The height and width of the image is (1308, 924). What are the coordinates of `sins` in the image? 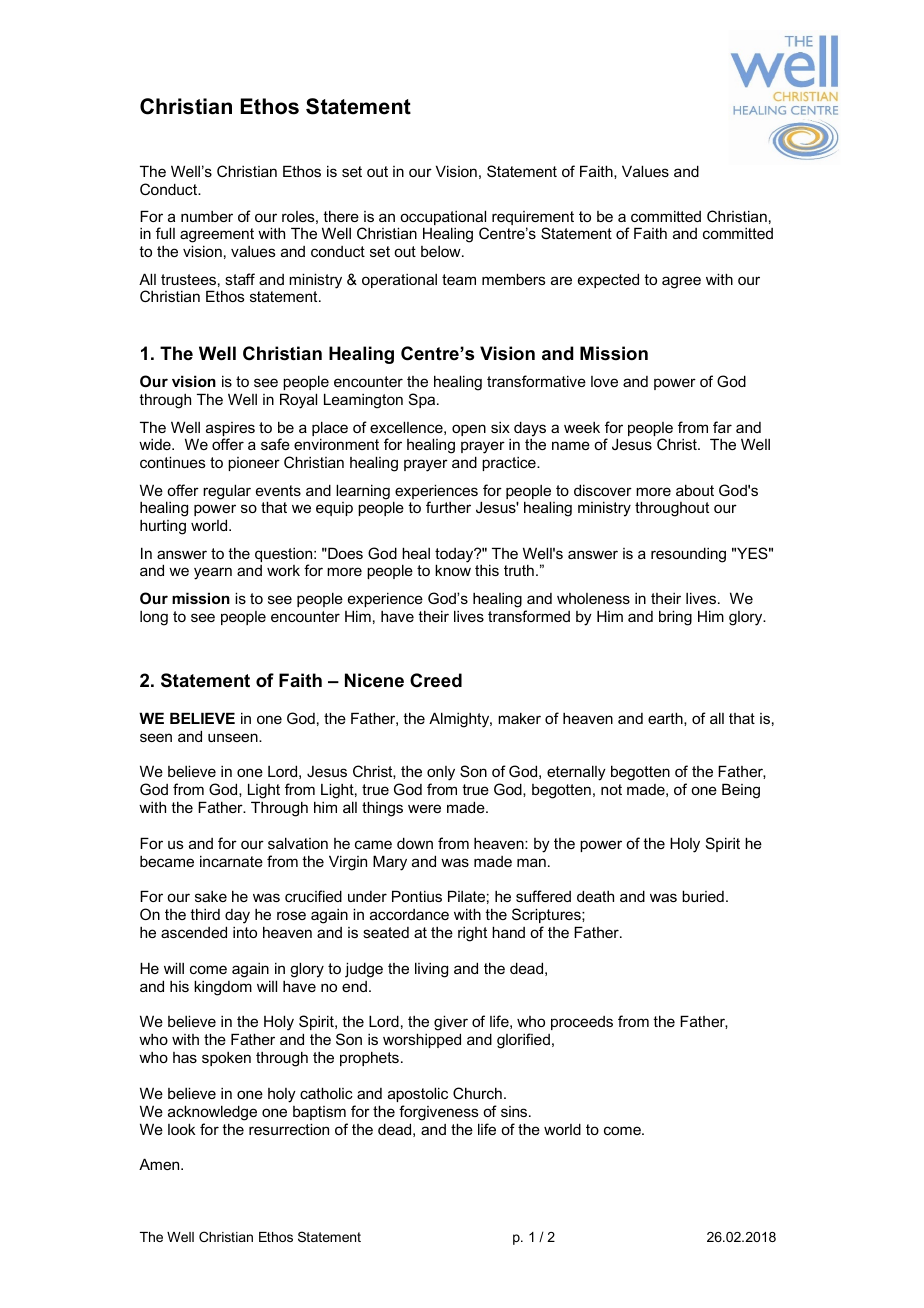 It's located at (515, 1111).
